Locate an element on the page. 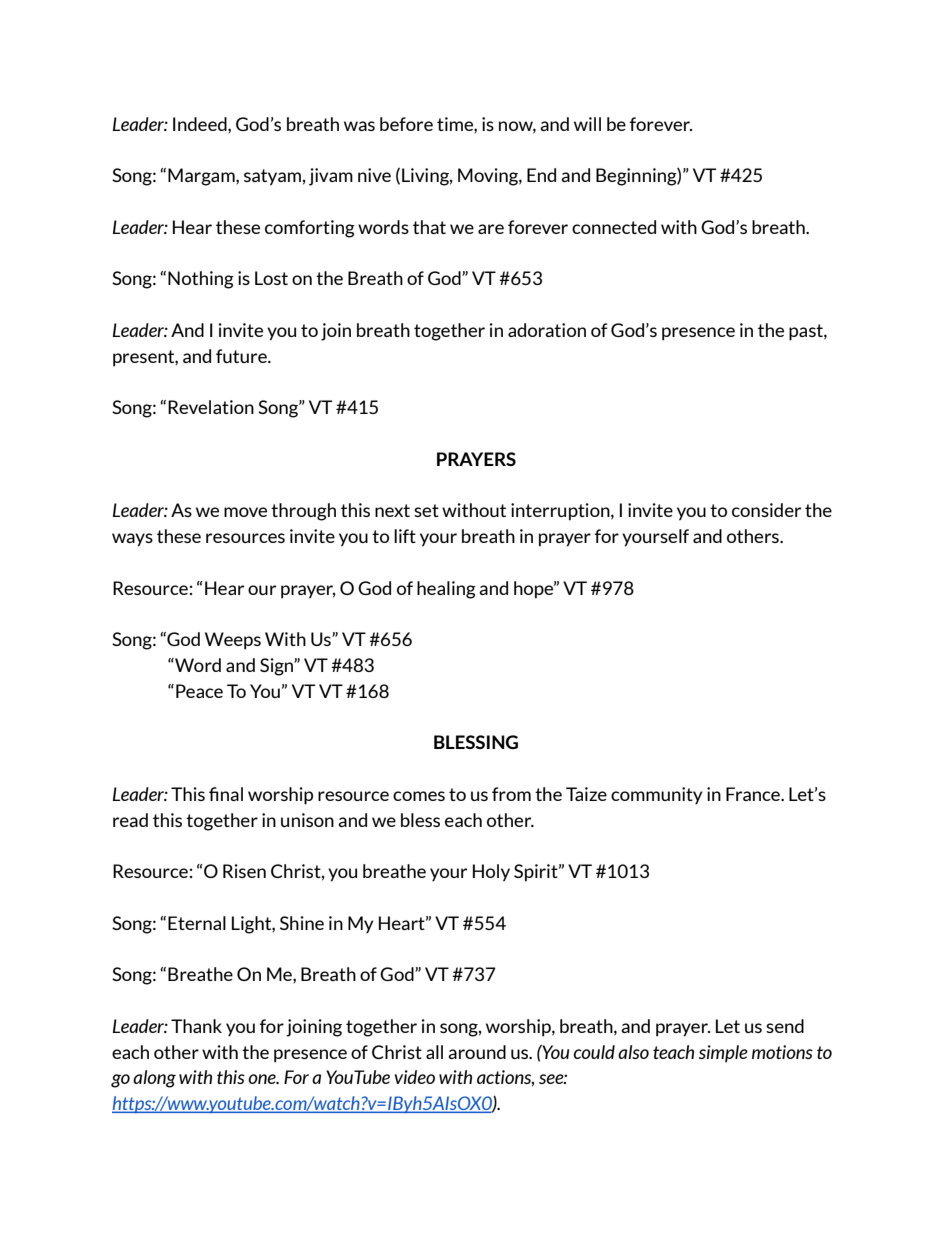 The height and width of the document is (1233, 952). Peace is located at coordinates (199, 691).
